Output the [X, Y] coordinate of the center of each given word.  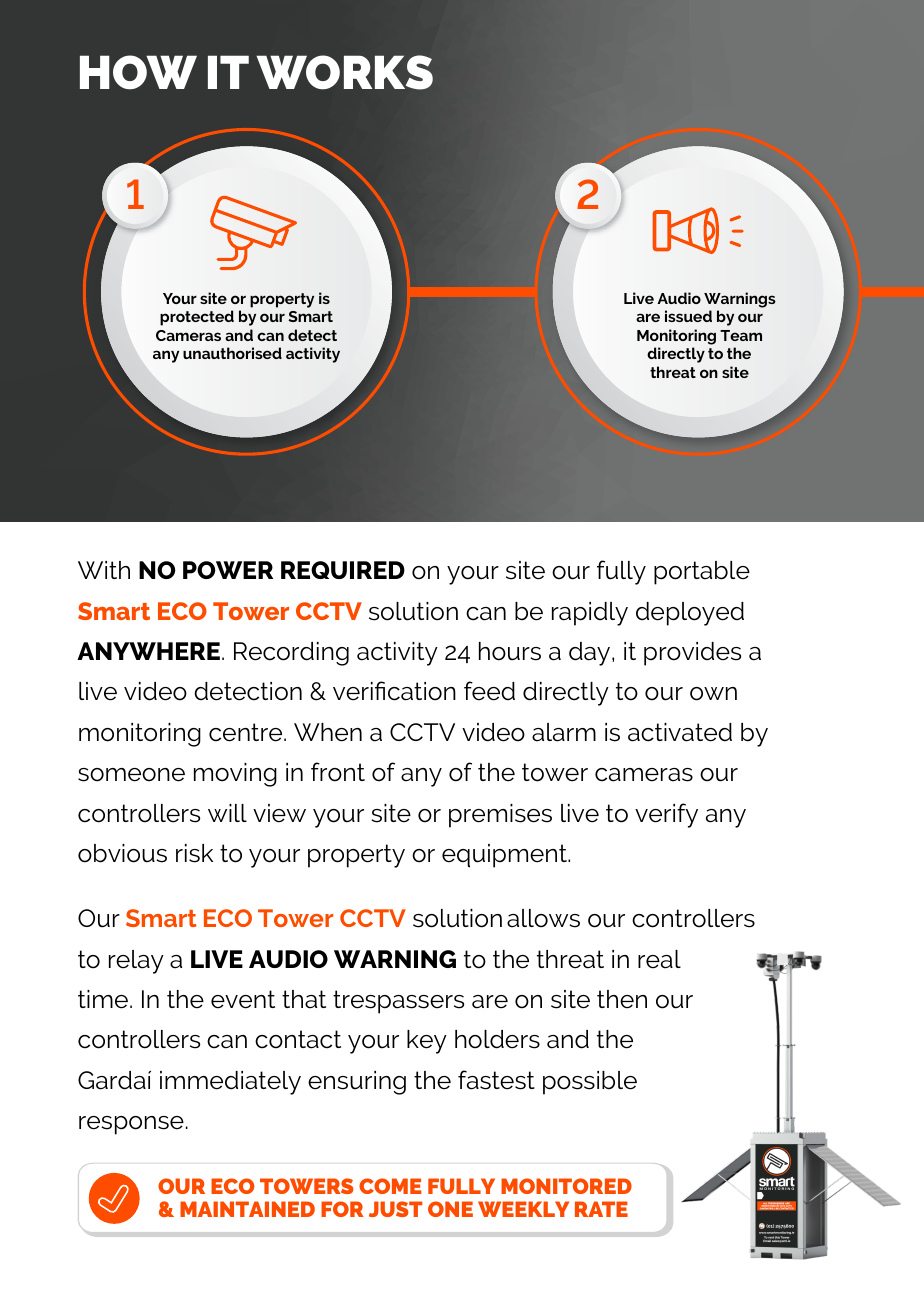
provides [692, 654]
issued [688, 316]
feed [489, 691]
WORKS [344, 72]
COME [390, 1186]
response [131, 1125]
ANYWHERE [148, 651]
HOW [138, 72]
